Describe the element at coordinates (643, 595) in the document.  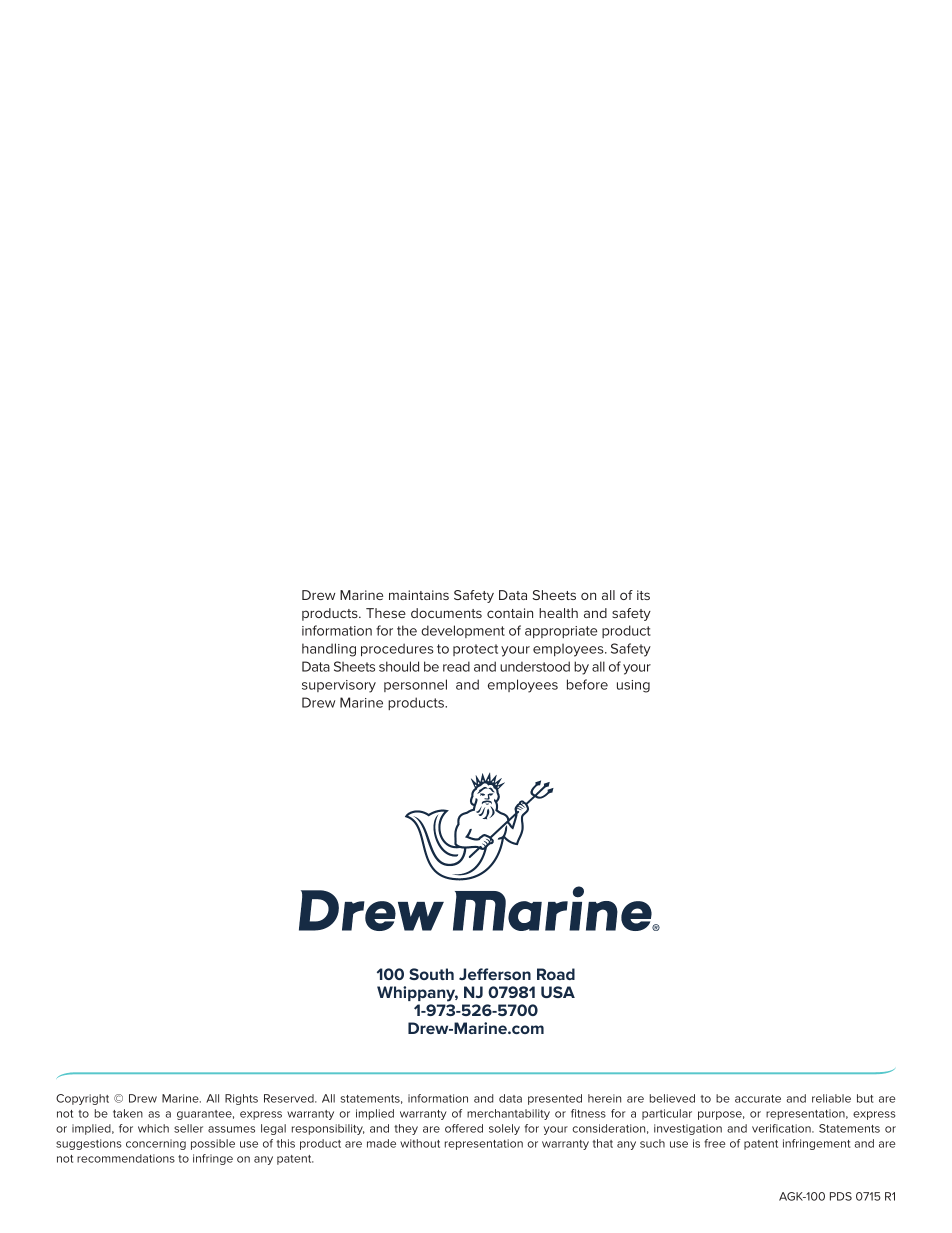
I see `its` at that location.
